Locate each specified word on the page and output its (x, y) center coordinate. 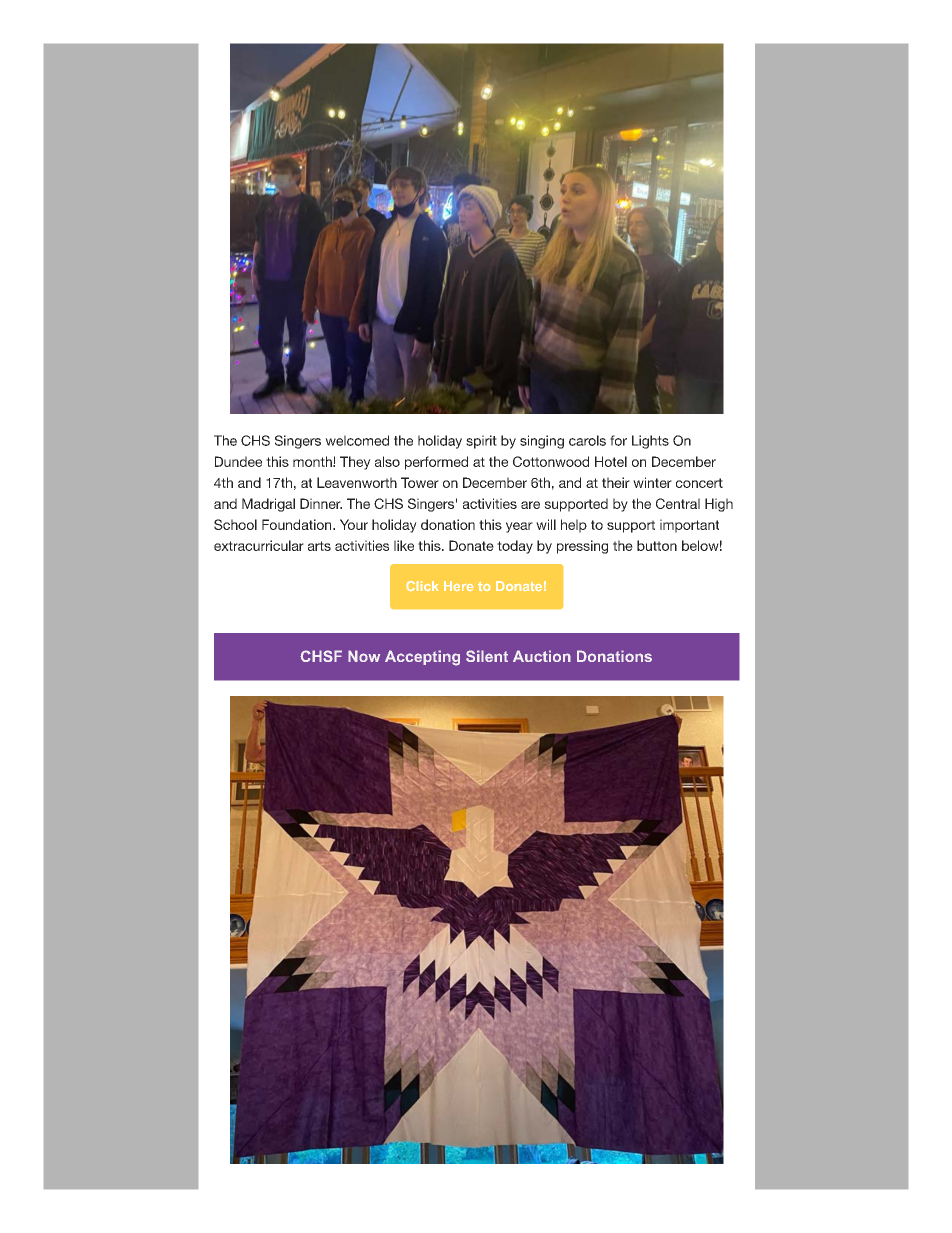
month (313, 461)
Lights (650, 442)
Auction (542, 656)
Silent (487, 656)
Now (364, 656)
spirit (481, 442)
